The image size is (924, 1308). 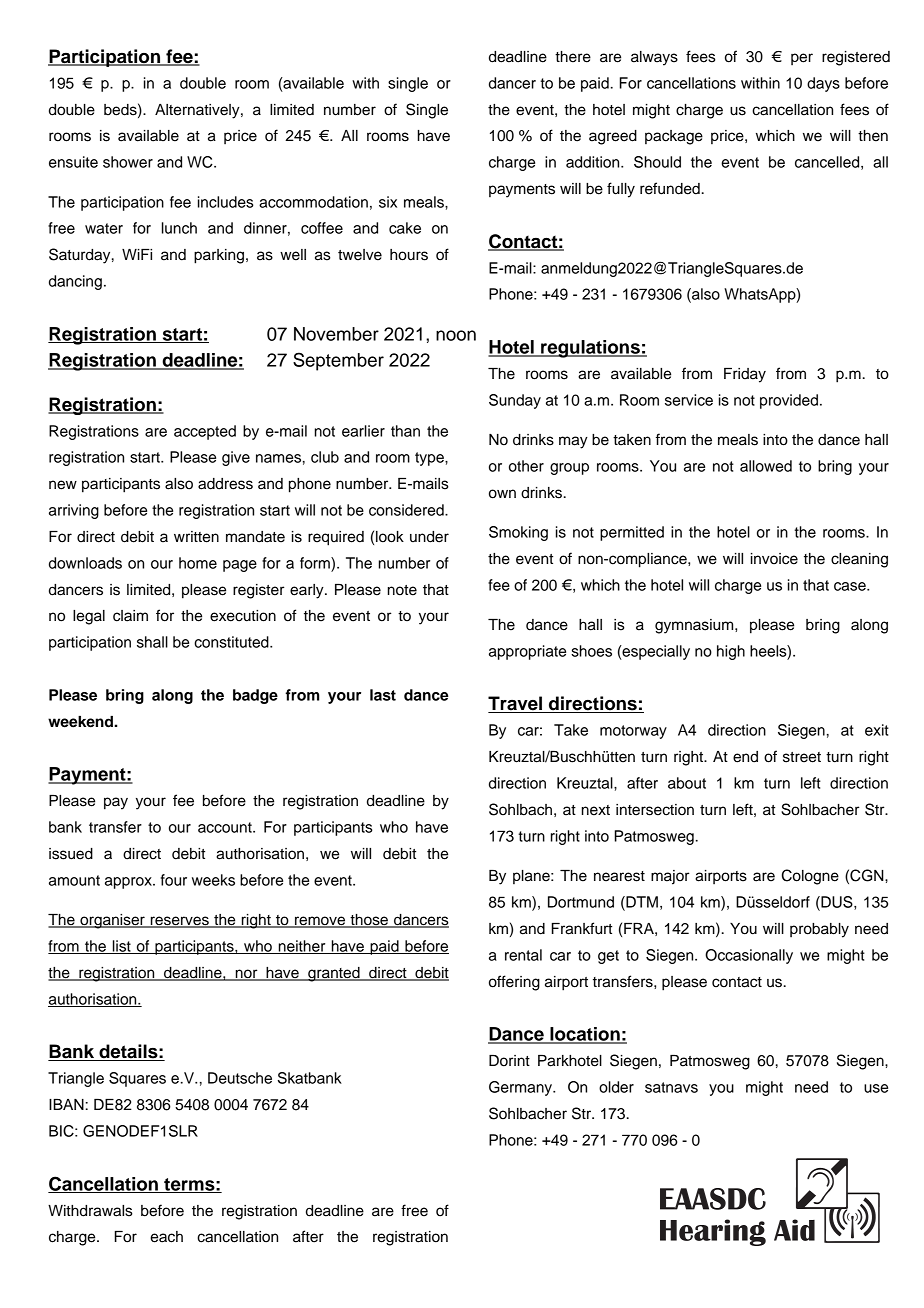 I want to click on there, so click(x=573, y=57).
